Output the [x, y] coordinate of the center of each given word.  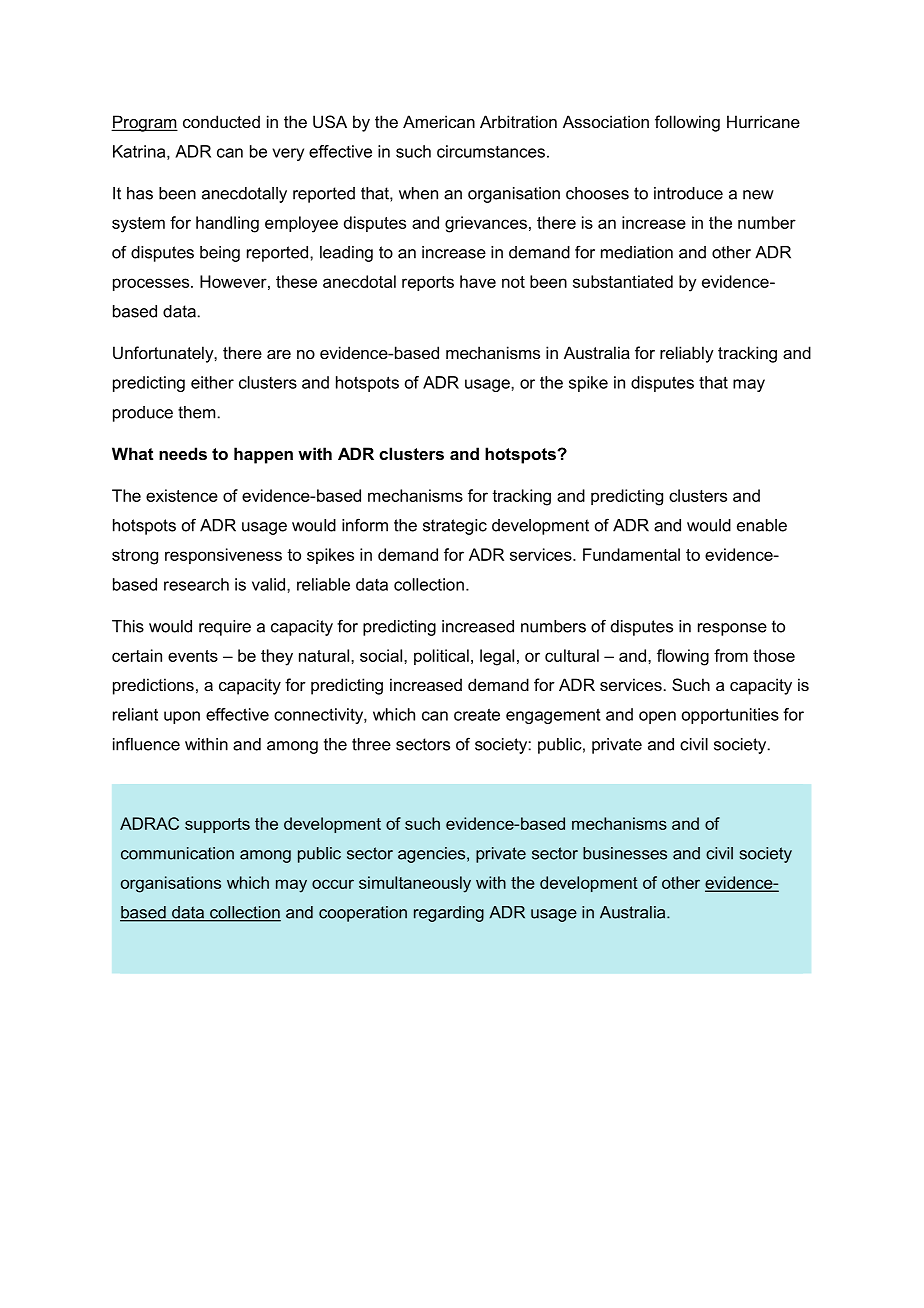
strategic [455, 527]
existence [182, 495]
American [439, 121]
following [687, 123]
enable [762, 525]
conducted [221, 121]
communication [177, 853]
